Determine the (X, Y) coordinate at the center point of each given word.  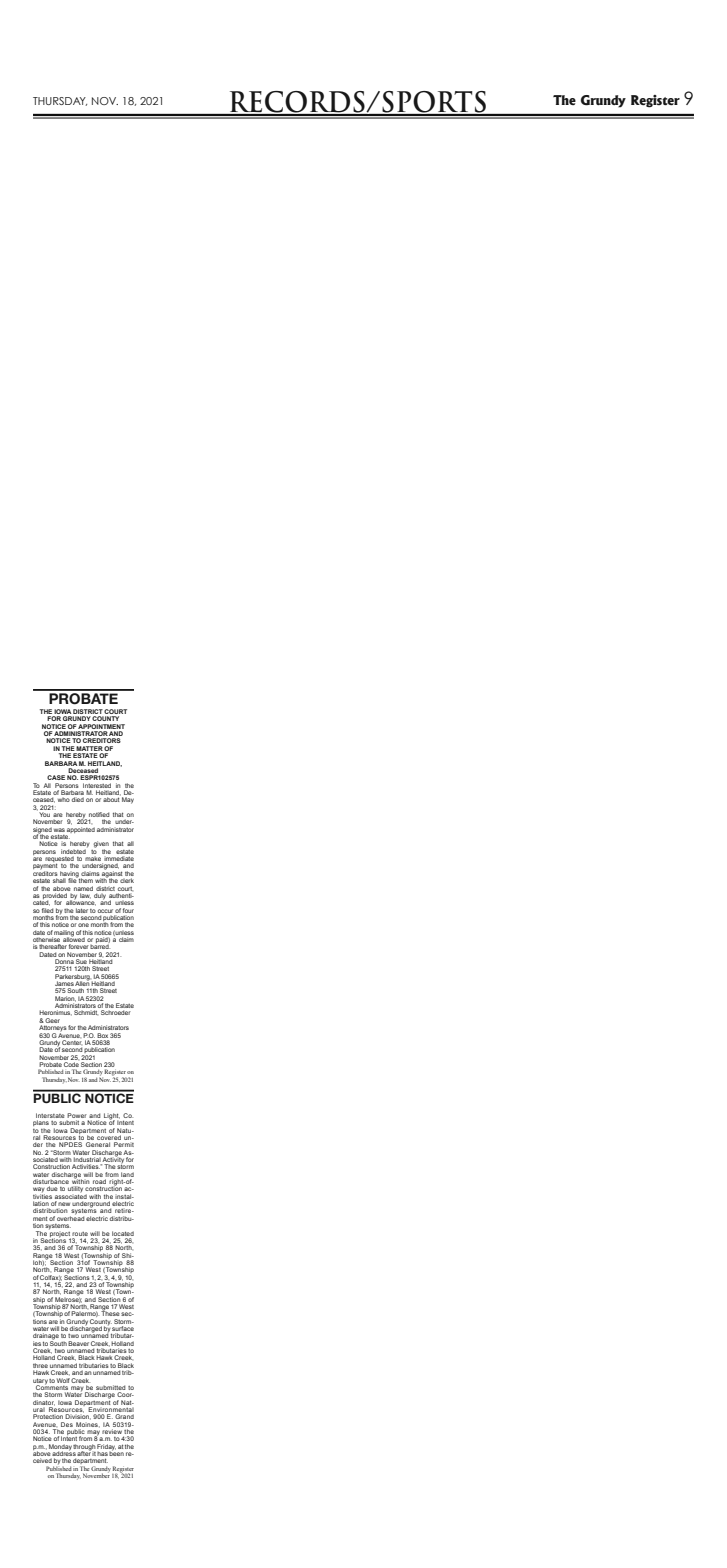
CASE (56, 777)
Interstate (50, 1115)
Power (77, 1115)
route (80, 1234)
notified (99, 816)
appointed (81, 830)
